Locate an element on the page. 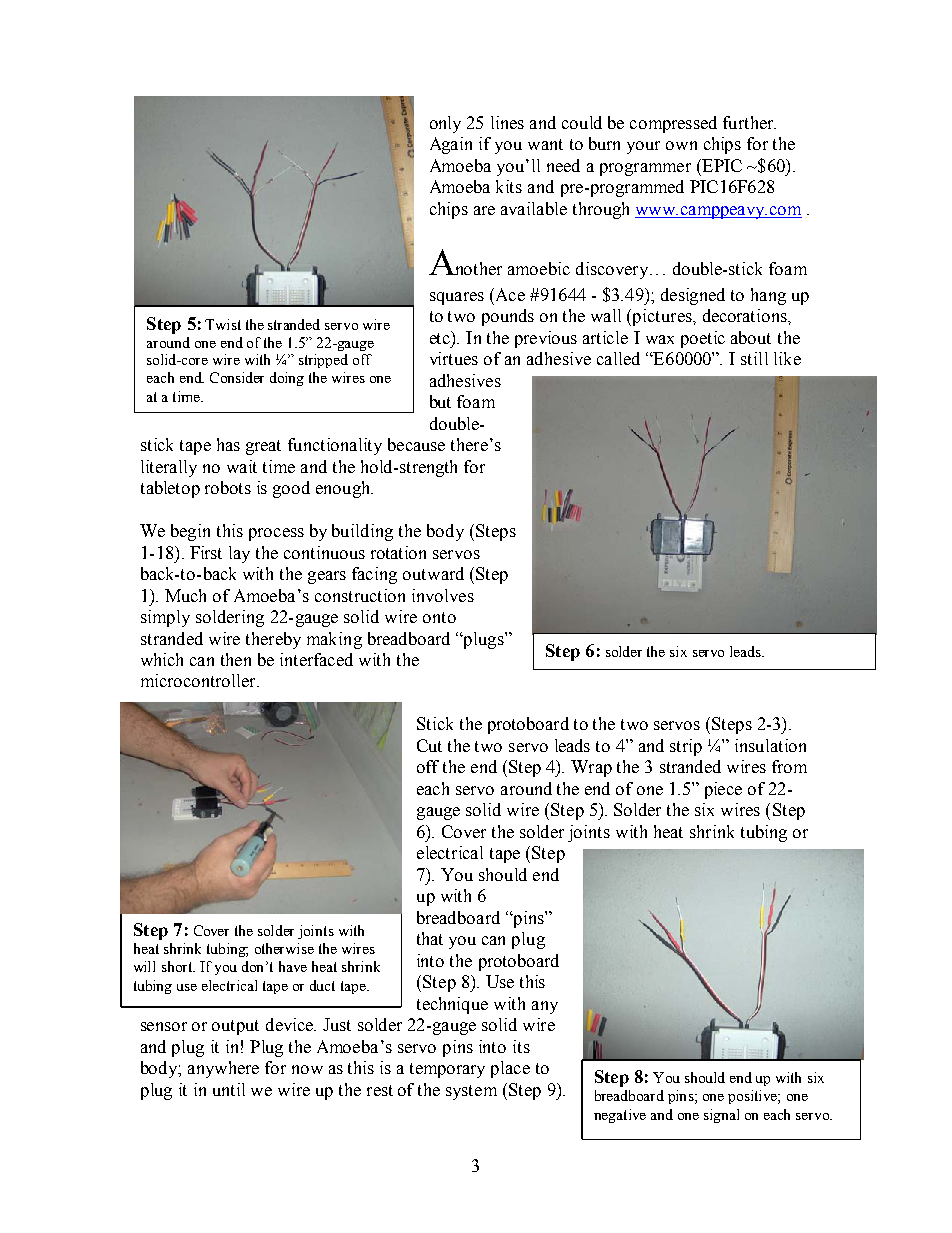 This image has height=1233, width=952. because is located at coordinates (416, 444).
